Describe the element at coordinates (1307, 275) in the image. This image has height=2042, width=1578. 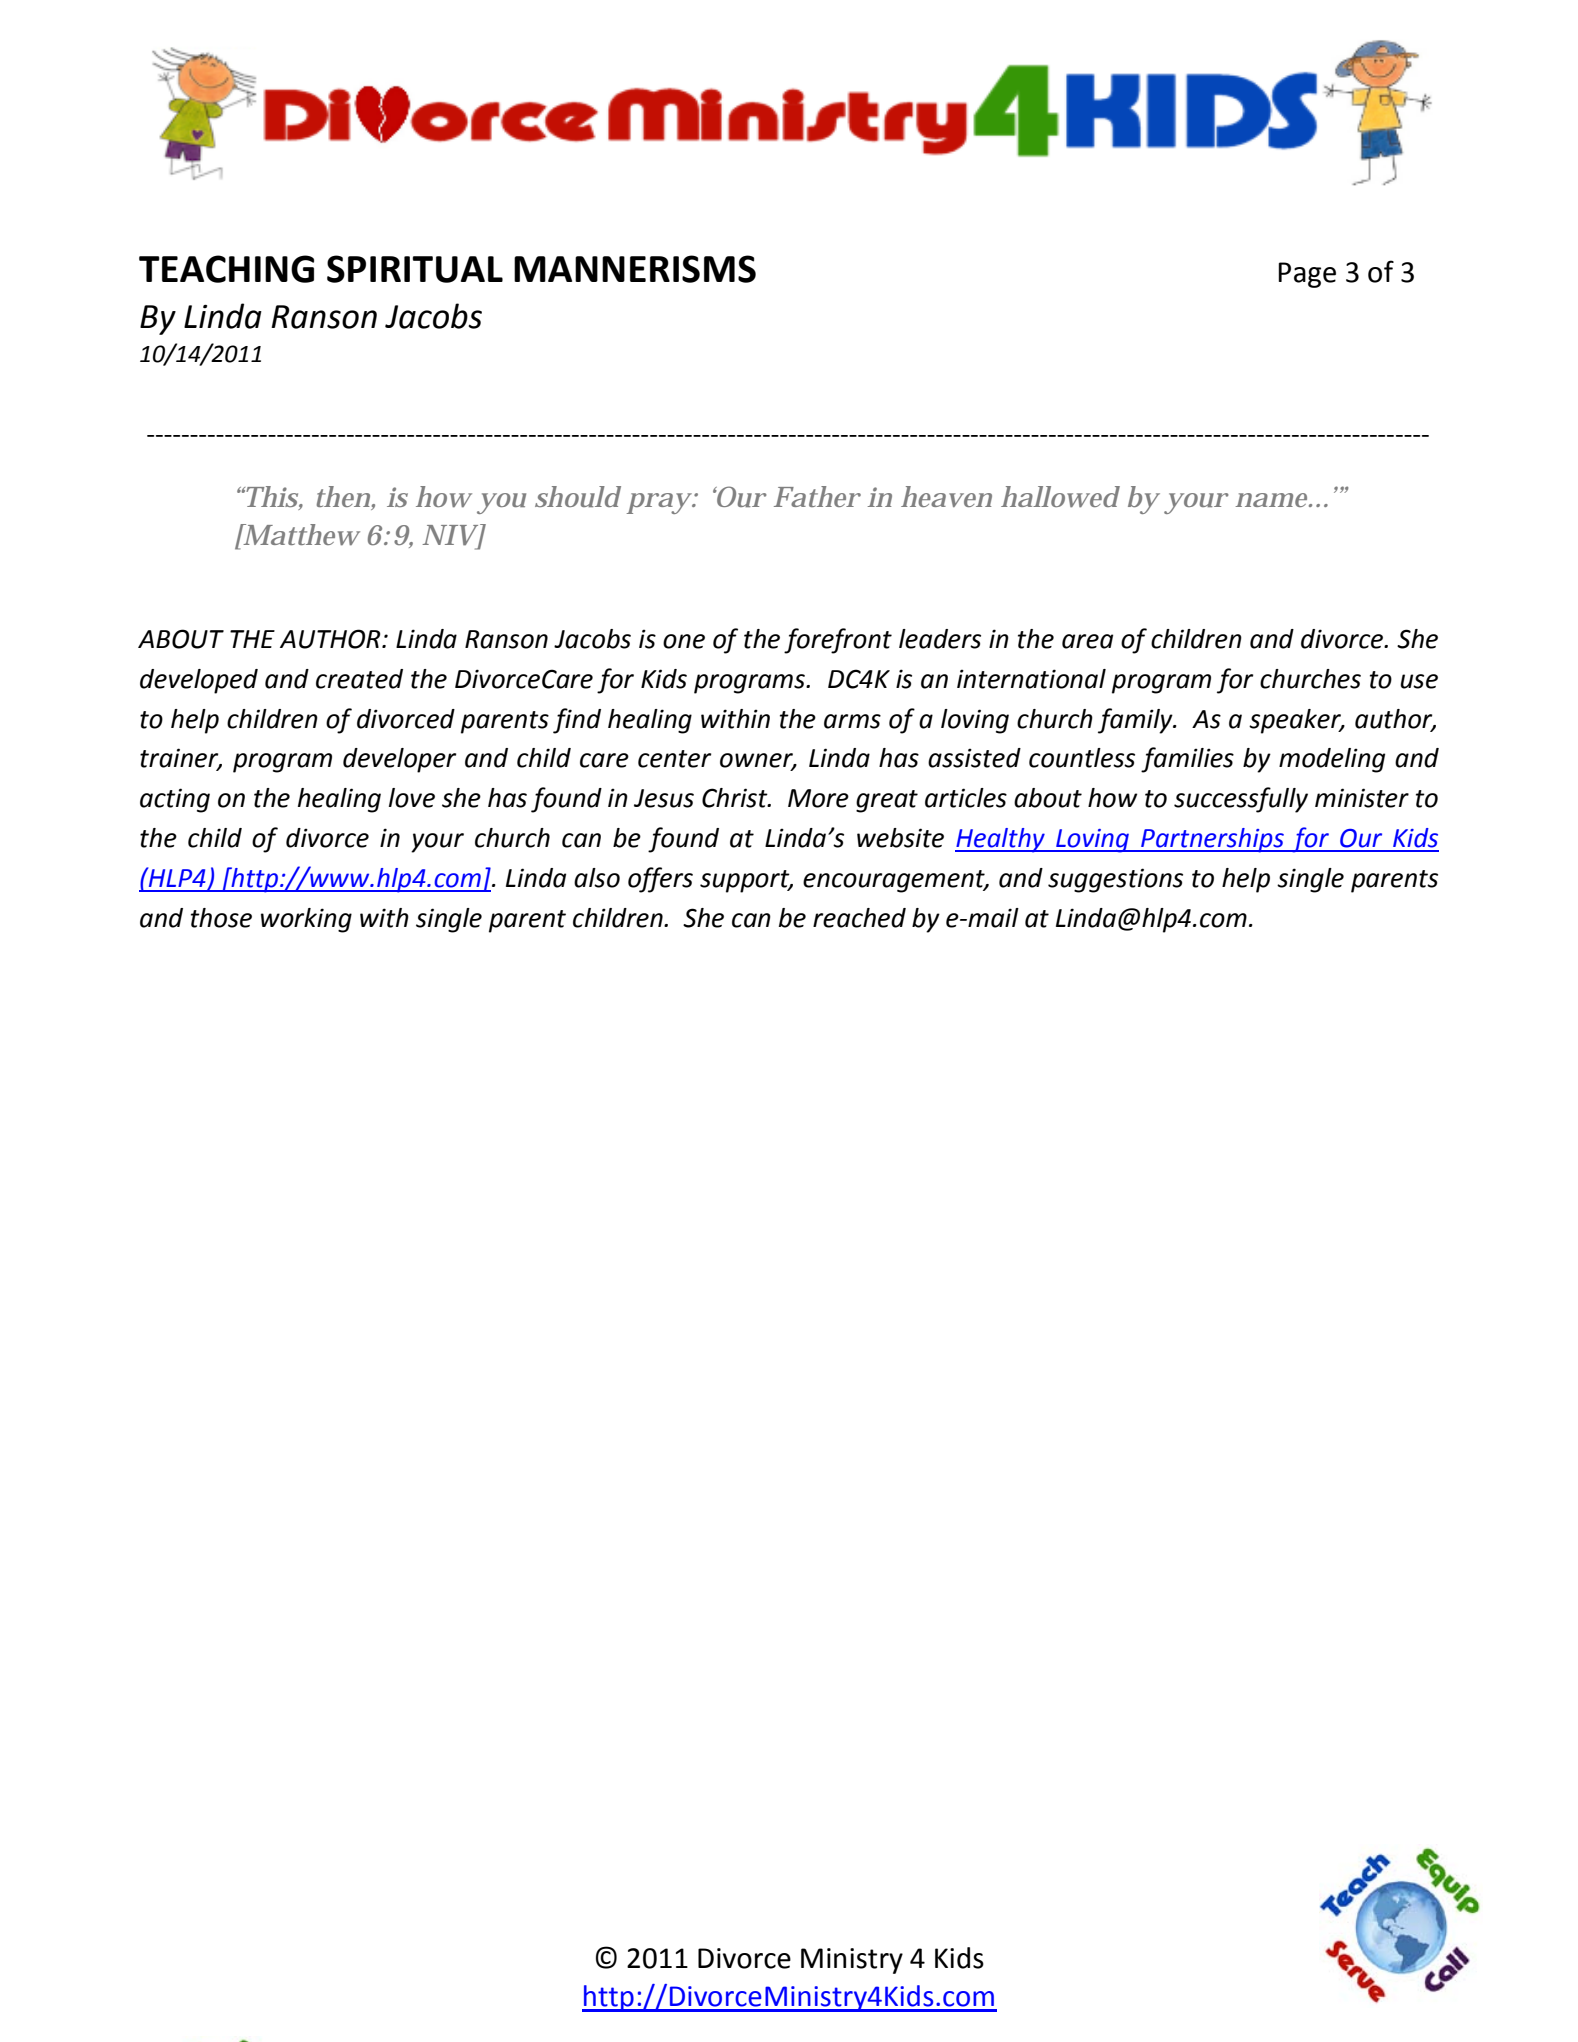
I see `Page` at that location.
